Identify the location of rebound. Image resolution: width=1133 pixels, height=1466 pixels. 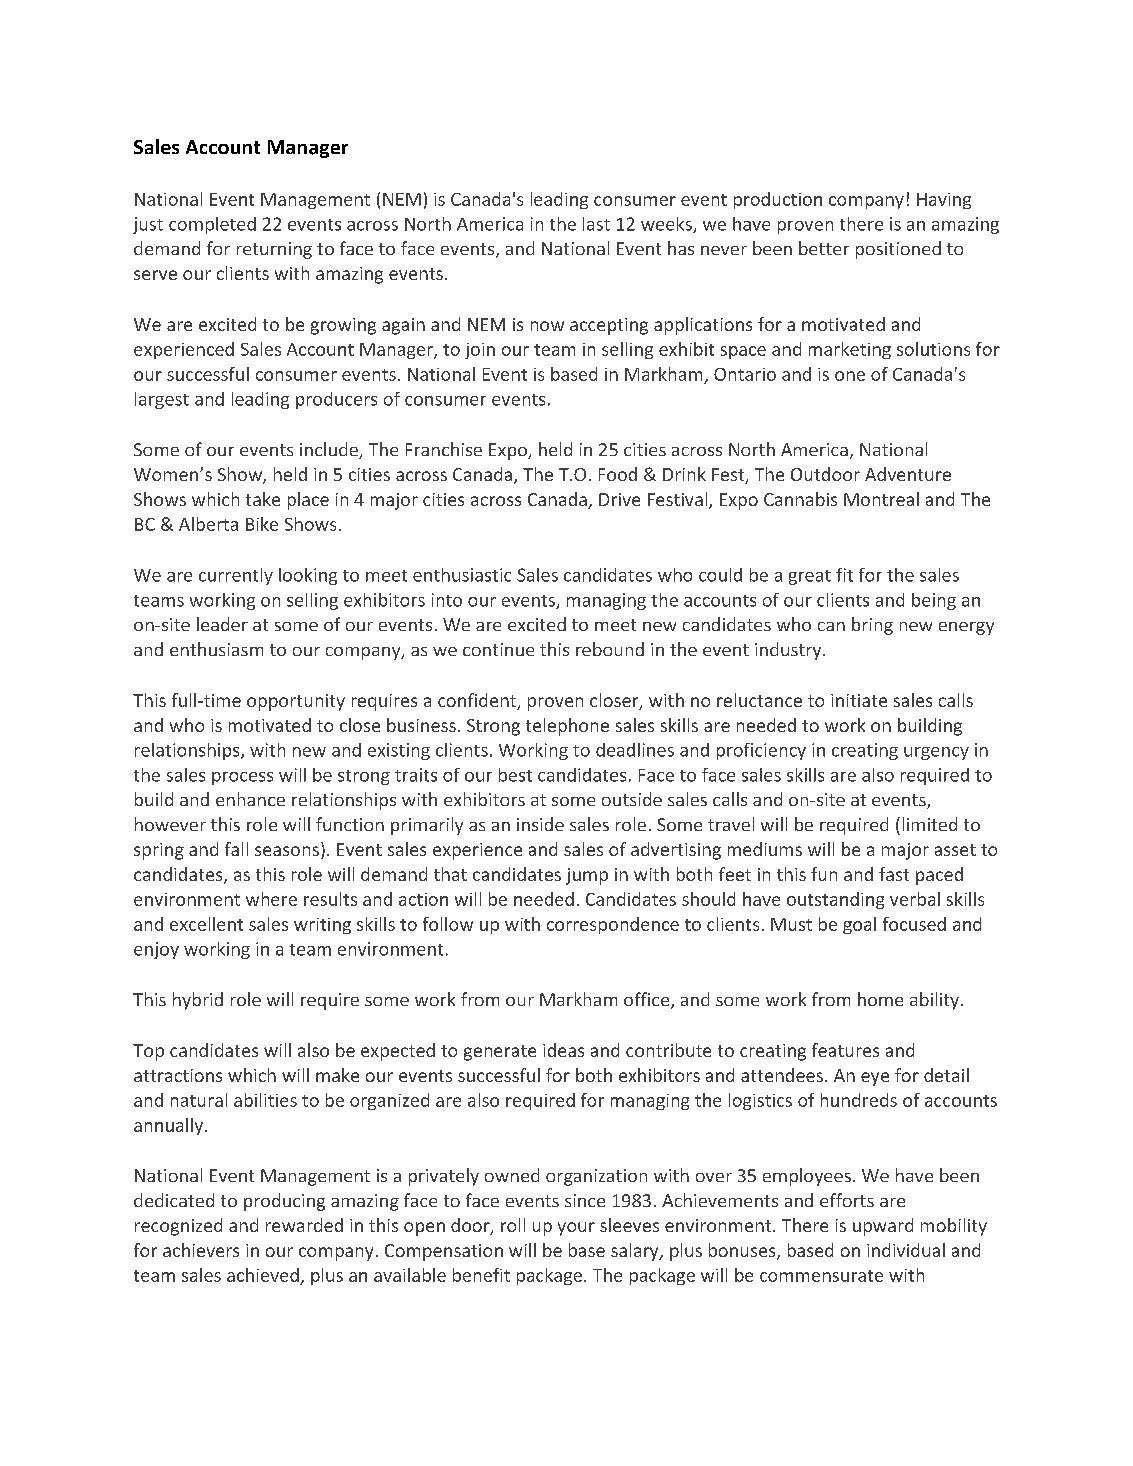
(610, 649).
